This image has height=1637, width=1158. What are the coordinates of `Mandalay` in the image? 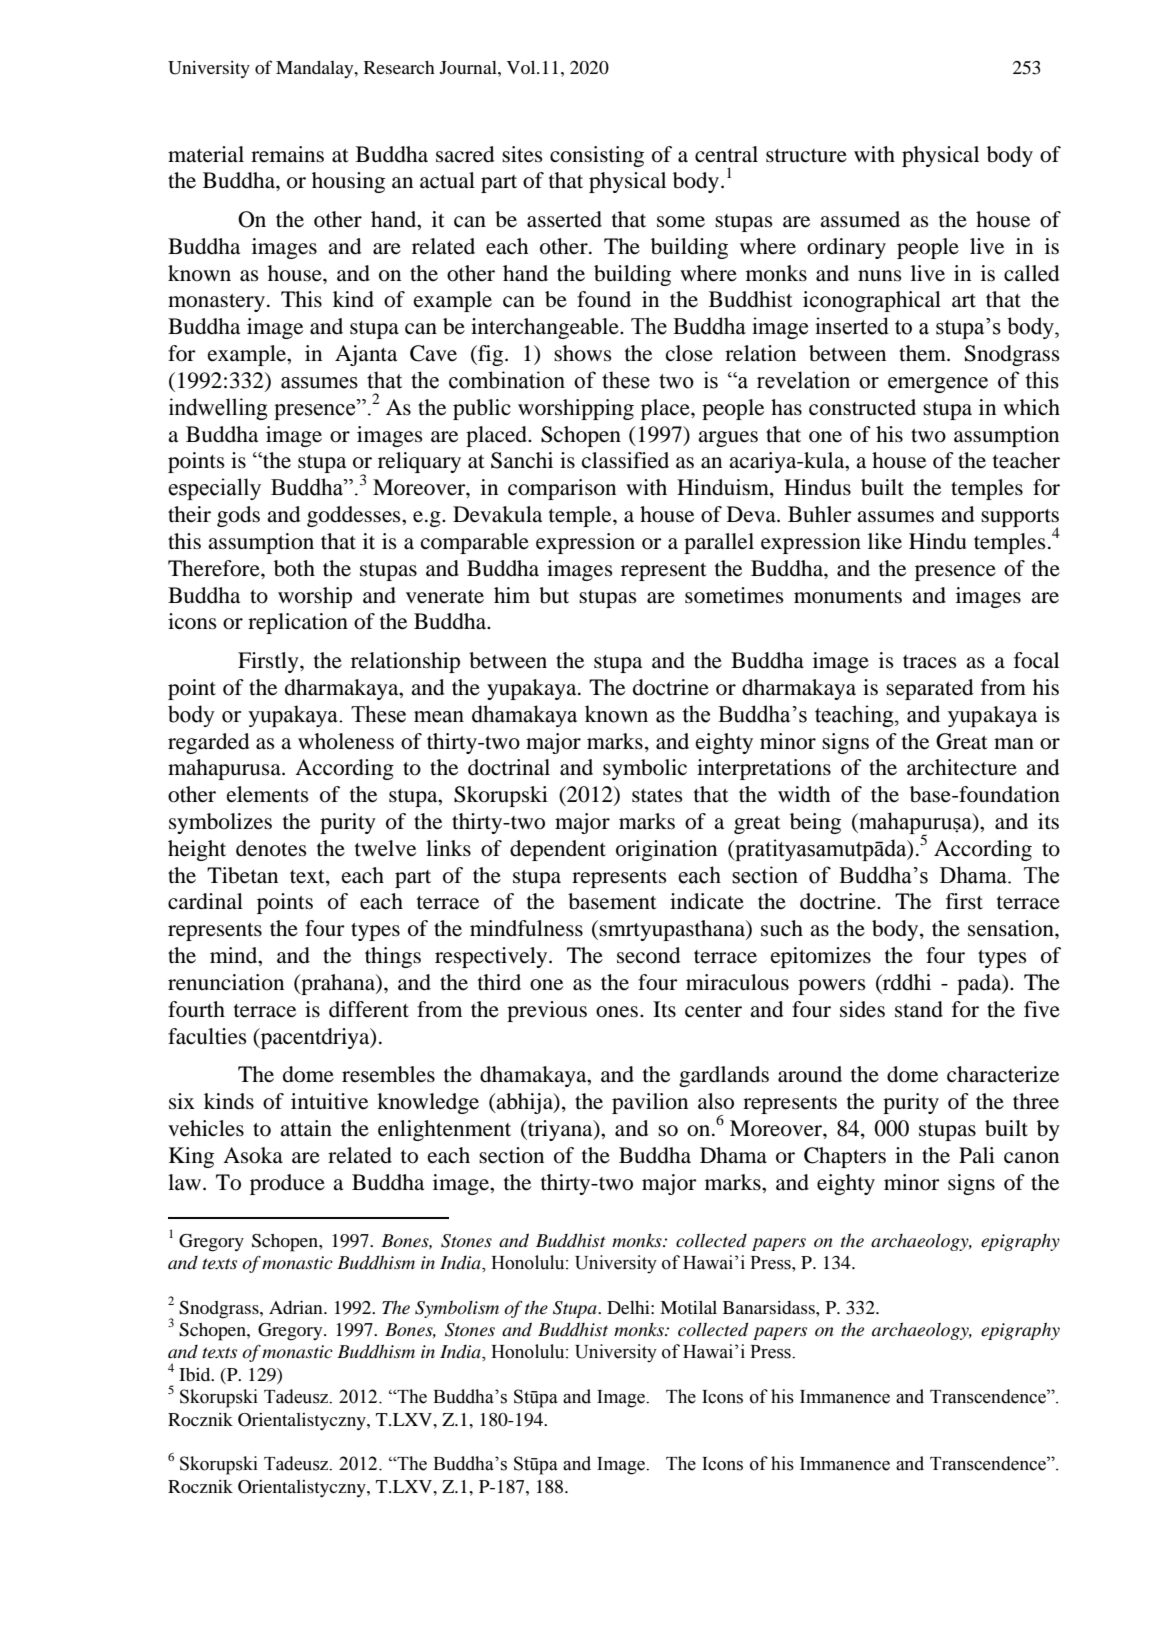 It's located at (316, 69).
